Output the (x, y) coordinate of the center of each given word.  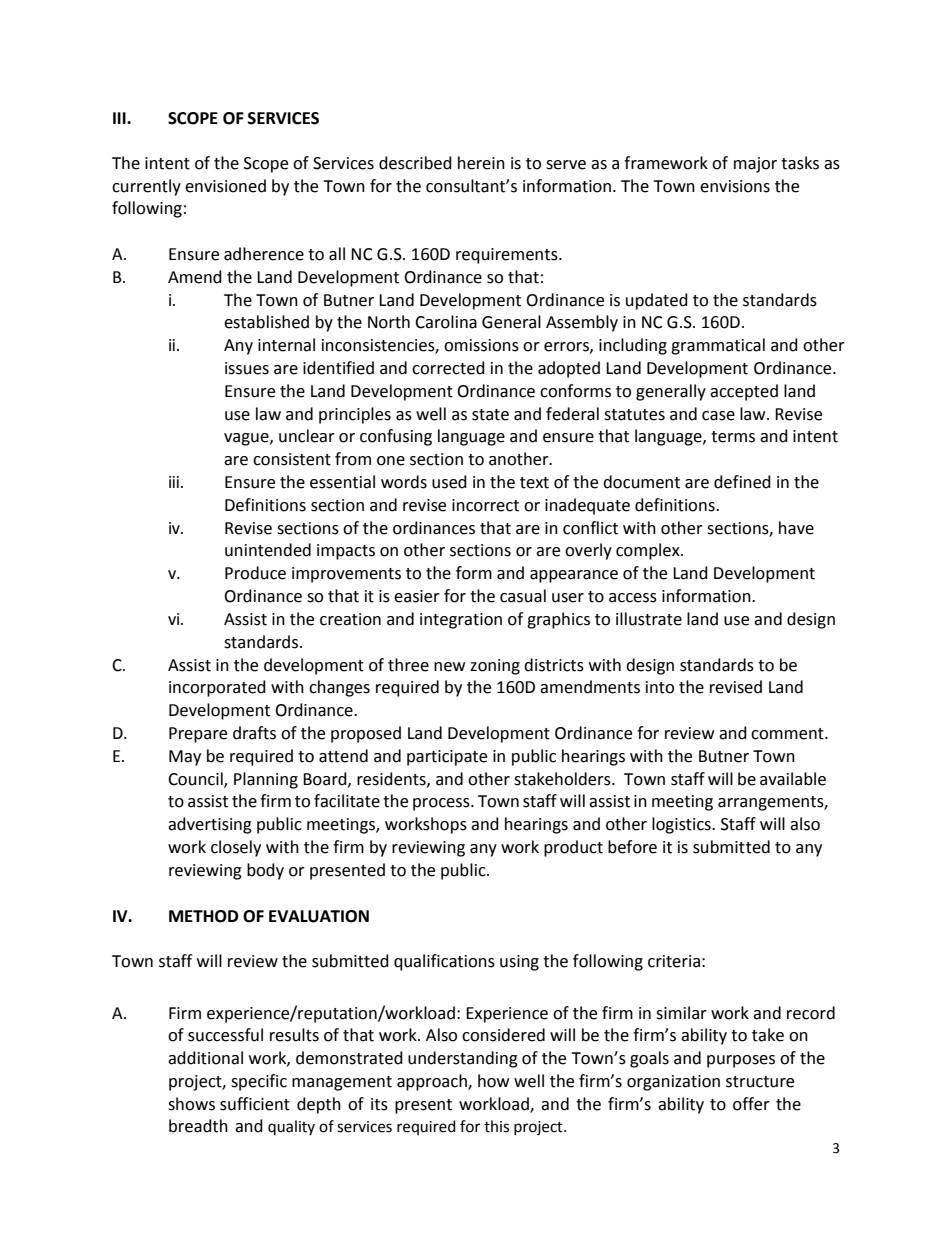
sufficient (255, 1104)
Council (196, 779)
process (442, 804)
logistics (682, 825)
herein (481, 163)
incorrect (485, 505)
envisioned (225, 186)
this (496, 1126)
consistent (292, 459)
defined (742, 482)
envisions (735, 186)
